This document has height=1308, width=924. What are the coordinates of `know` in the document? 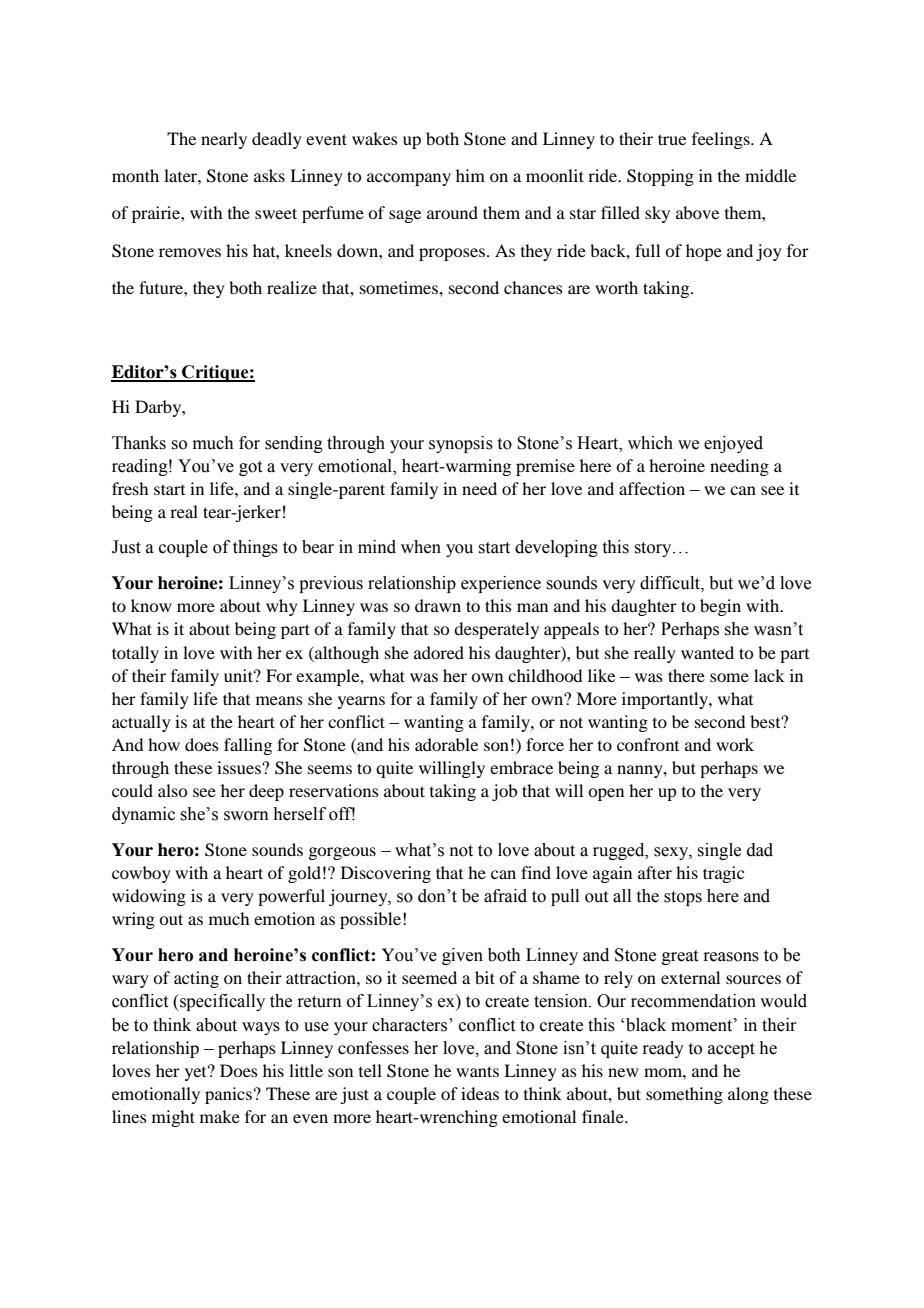 It's located at (151, 605).
